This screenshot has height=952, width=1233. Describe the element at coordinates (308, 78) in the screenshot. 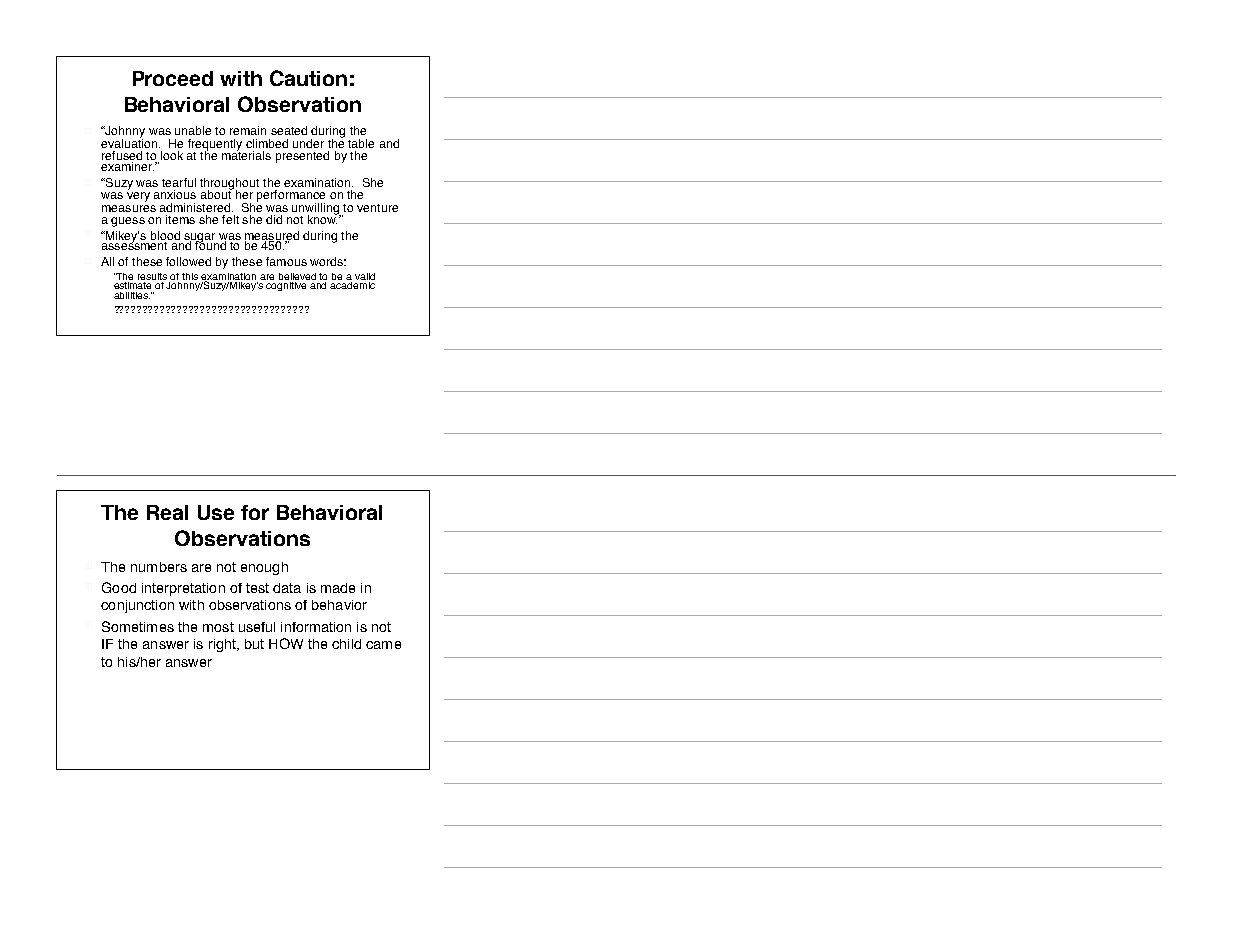

I see `Caution` at that location.
